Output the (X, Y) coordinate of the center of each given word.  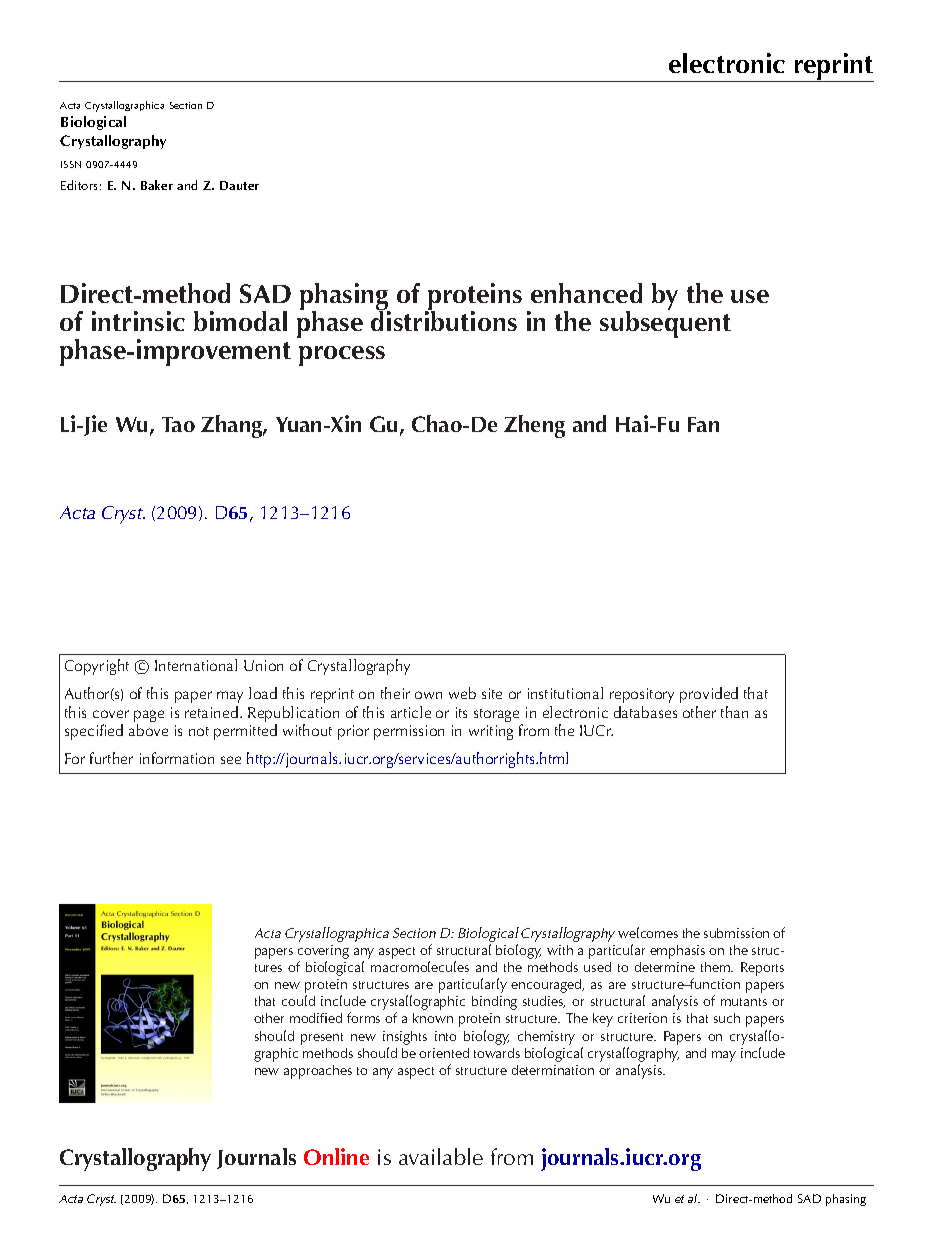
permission (409, 732)
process (342, 356)
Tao (178, 424)
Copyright (97, 667)
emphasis (677, 952)
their (395, 693)
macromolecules (420, 966)
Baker (157, 185)
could (298, 1000)
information (177, 758)
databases (645, 712)
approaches (318, 1072)
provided (709, 695)
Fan (703, 424)
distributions (444, 320)
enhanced (586, 293)
